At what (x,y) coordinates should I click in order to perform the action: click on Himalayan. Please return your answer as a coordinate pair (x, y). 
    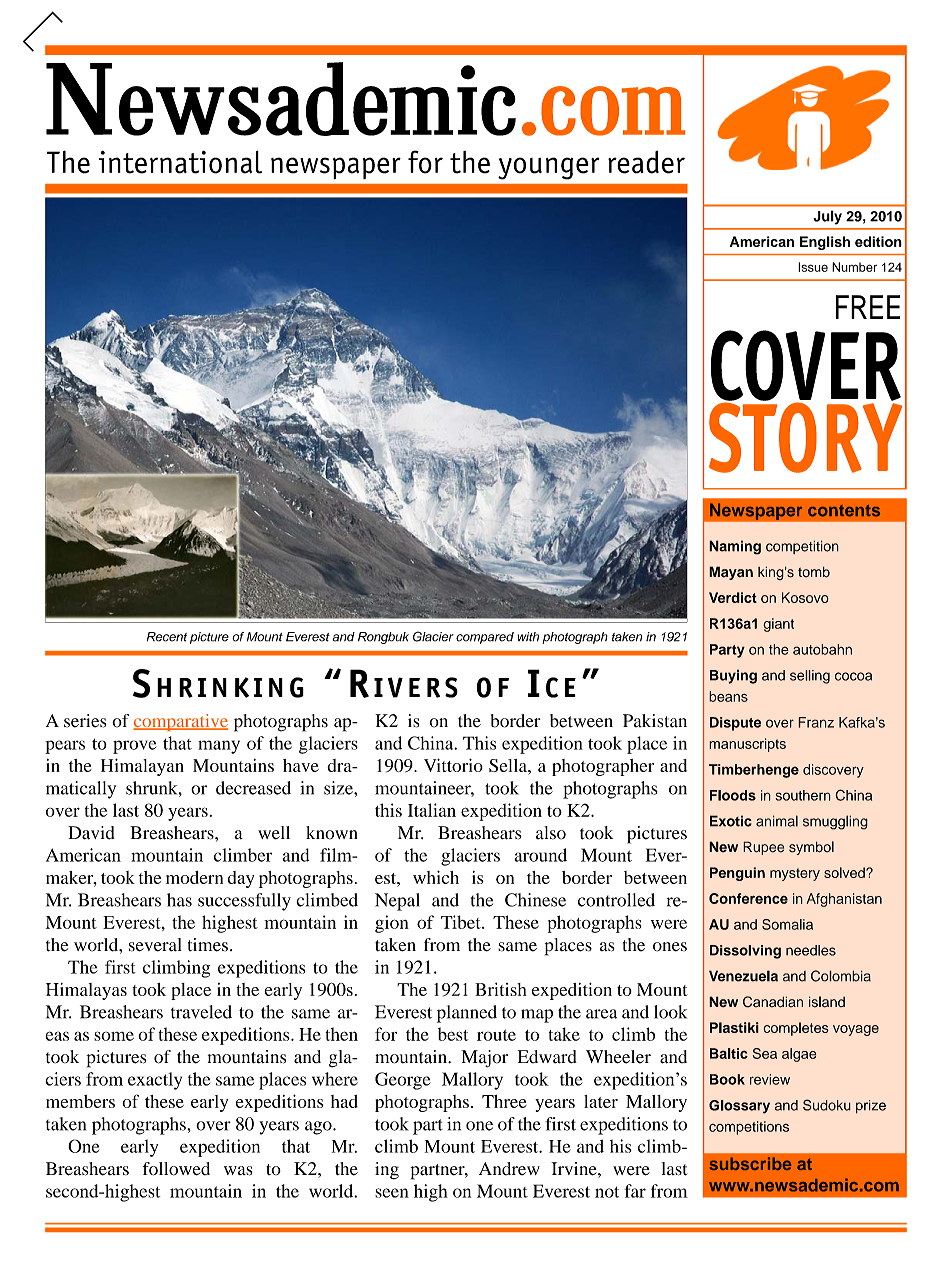
    Looking at the image, I should click on (142, 767).
